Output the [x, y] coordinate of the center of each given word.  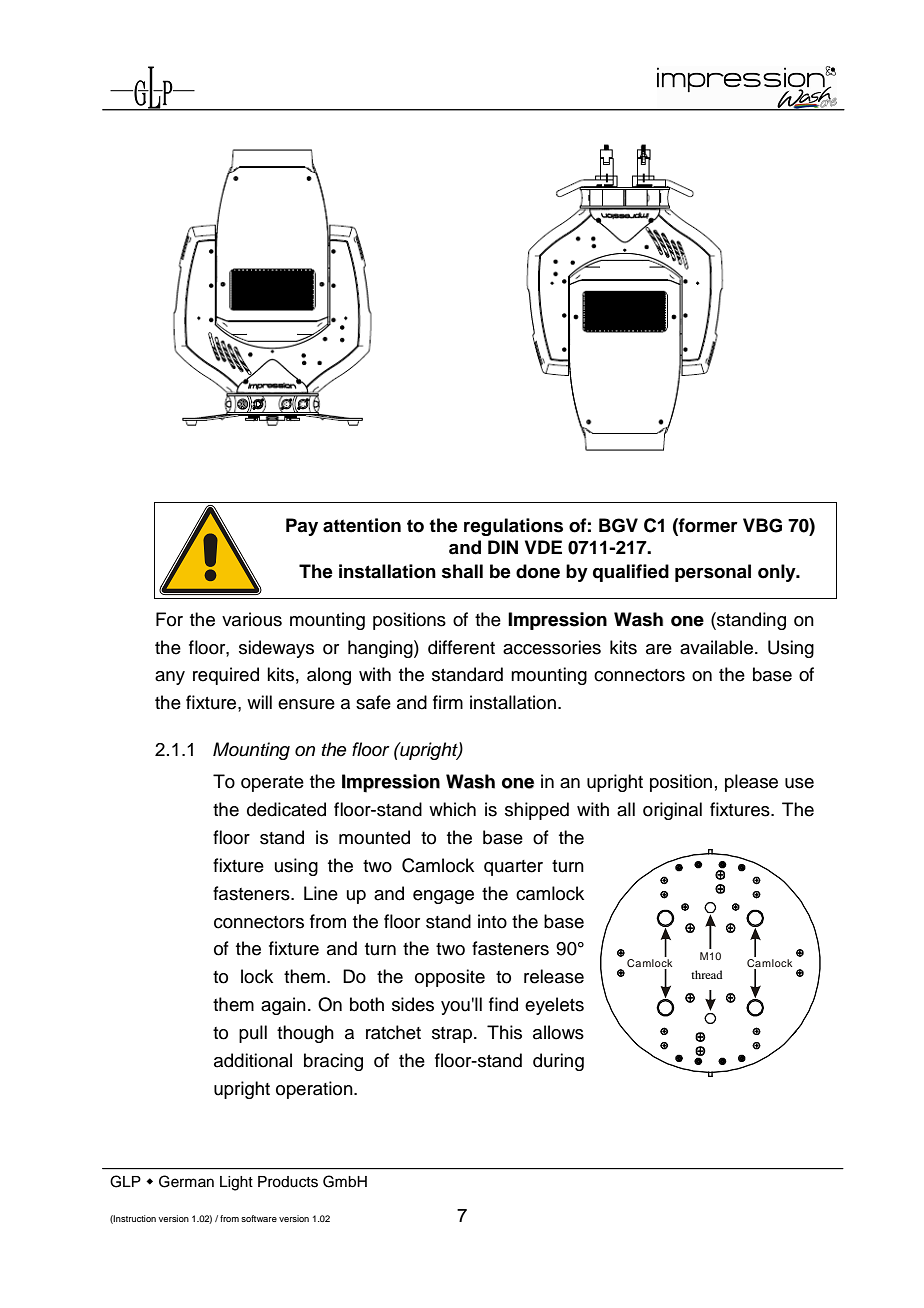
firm [448, 702]
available [716, 647]
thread [706, 974]
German [186, 1181]
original [672, 811]
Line [321, 893]
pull [253, 1034]
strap [452, 1035]
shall [462, 571]
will [259, 702]
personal [713, 573]
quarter [513, 868]
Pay [302, 527]
